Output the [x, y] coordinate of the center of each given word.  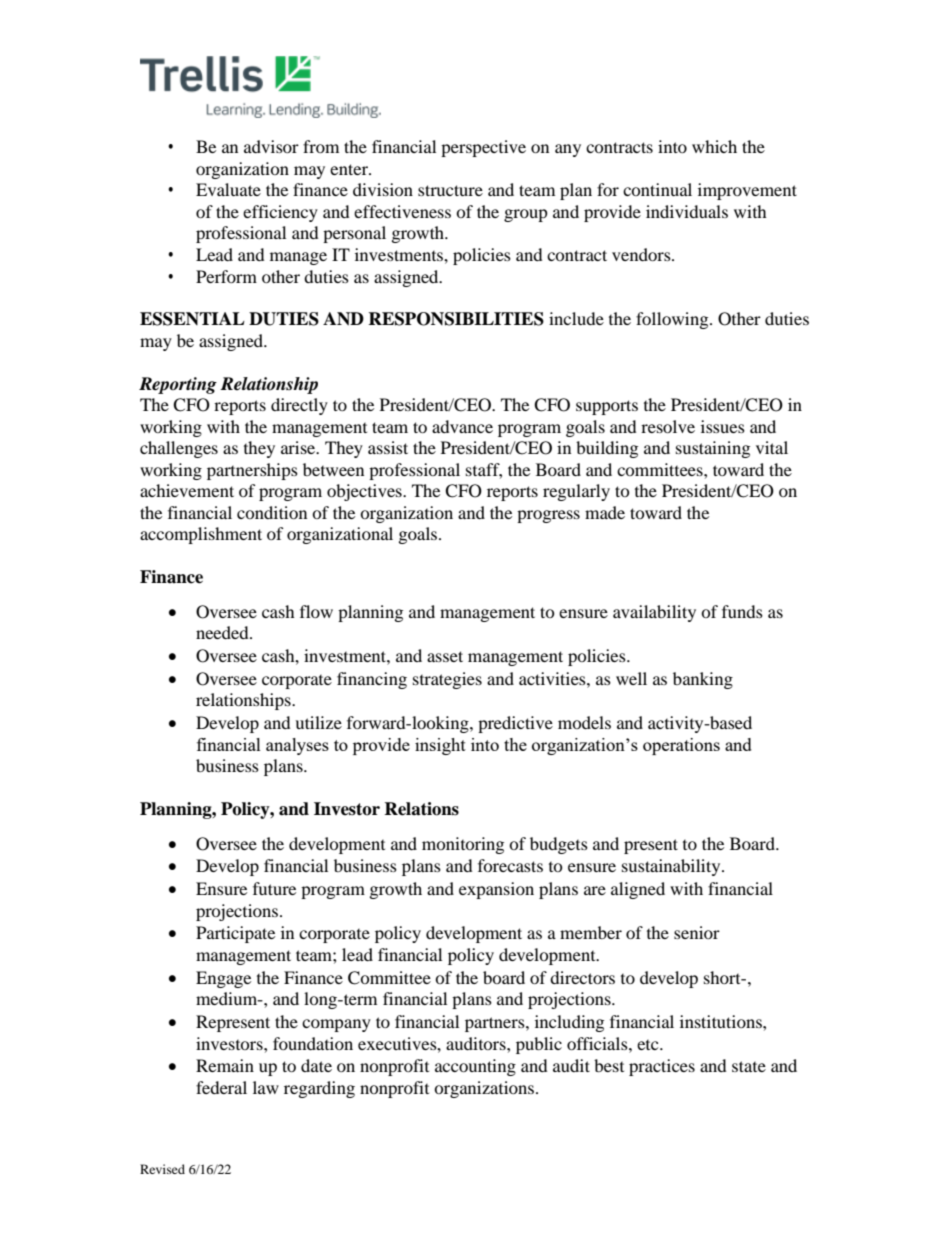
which [714, 146]
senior [697, 932]
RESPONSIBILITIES [456, 319]
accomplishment [201, 535]
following [673, 320]
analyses [297, 746]
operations [681, 746]
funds [742, 611]
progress [548, 516]
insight [440, 746]
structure [450, 190]
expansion [496, 890]
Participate [235, 934]
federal [221, 1087]
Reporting [178, 385]
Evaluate [228, 189]
